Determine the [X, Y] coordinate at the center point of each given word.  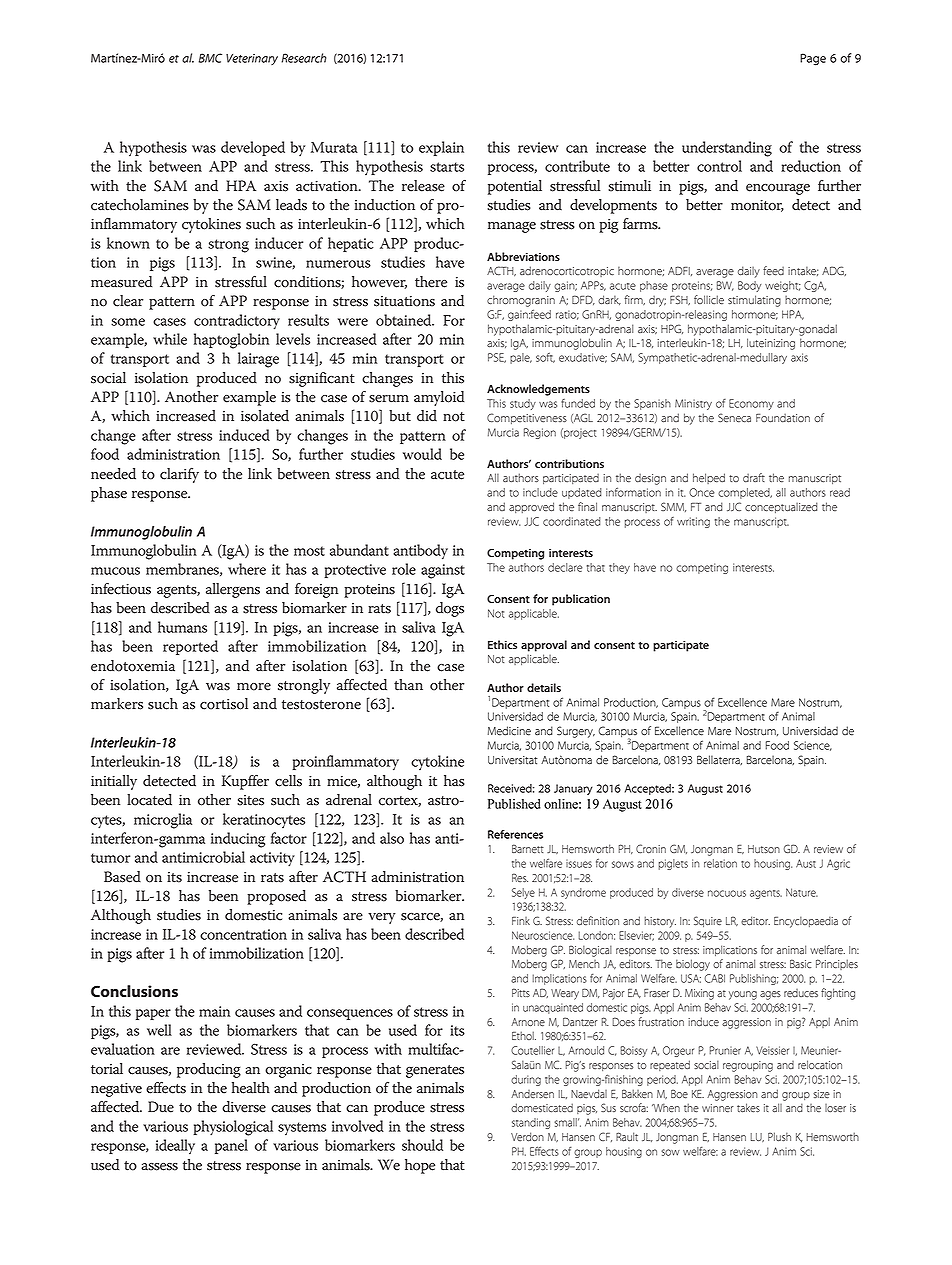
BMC [210, 58]
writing [693, 522]
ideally [175, 1147]
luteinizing [771, 344]
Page [813, 59]
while [170, 339]
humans [182, 627]
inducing [238, 840]
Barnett [528, 849]
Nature [802, 892]
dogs [450, 609]
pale [521, 358]
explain [441, 148]
